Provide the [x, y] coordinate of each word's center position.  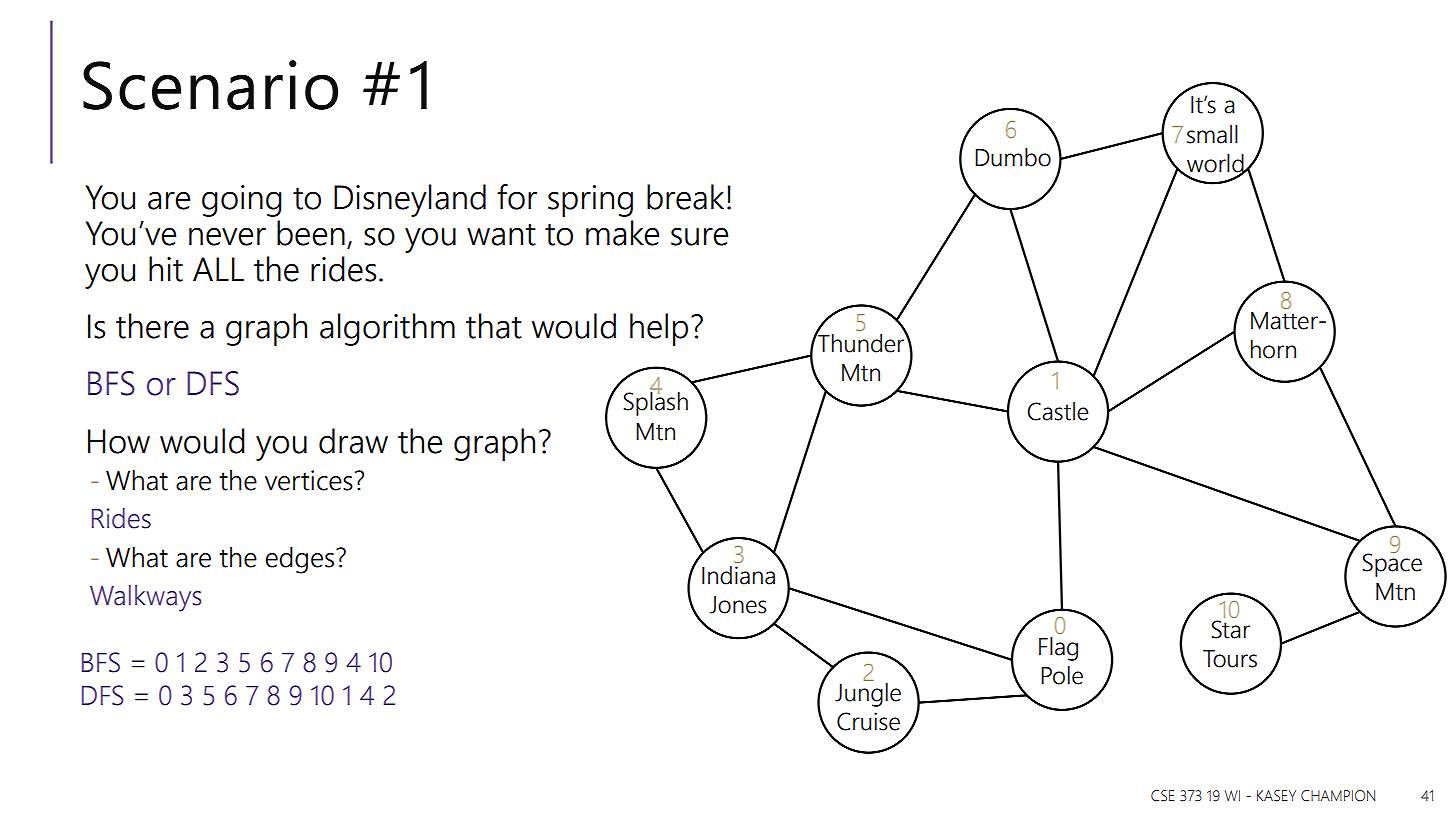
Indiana [738, 575]
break [685, 197]
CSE [1162, 796]
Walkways [146, 598]
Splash [655, 403]
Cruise [868, 721]
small [1212, 134]
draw [353, 441]
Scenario [210, 85]
